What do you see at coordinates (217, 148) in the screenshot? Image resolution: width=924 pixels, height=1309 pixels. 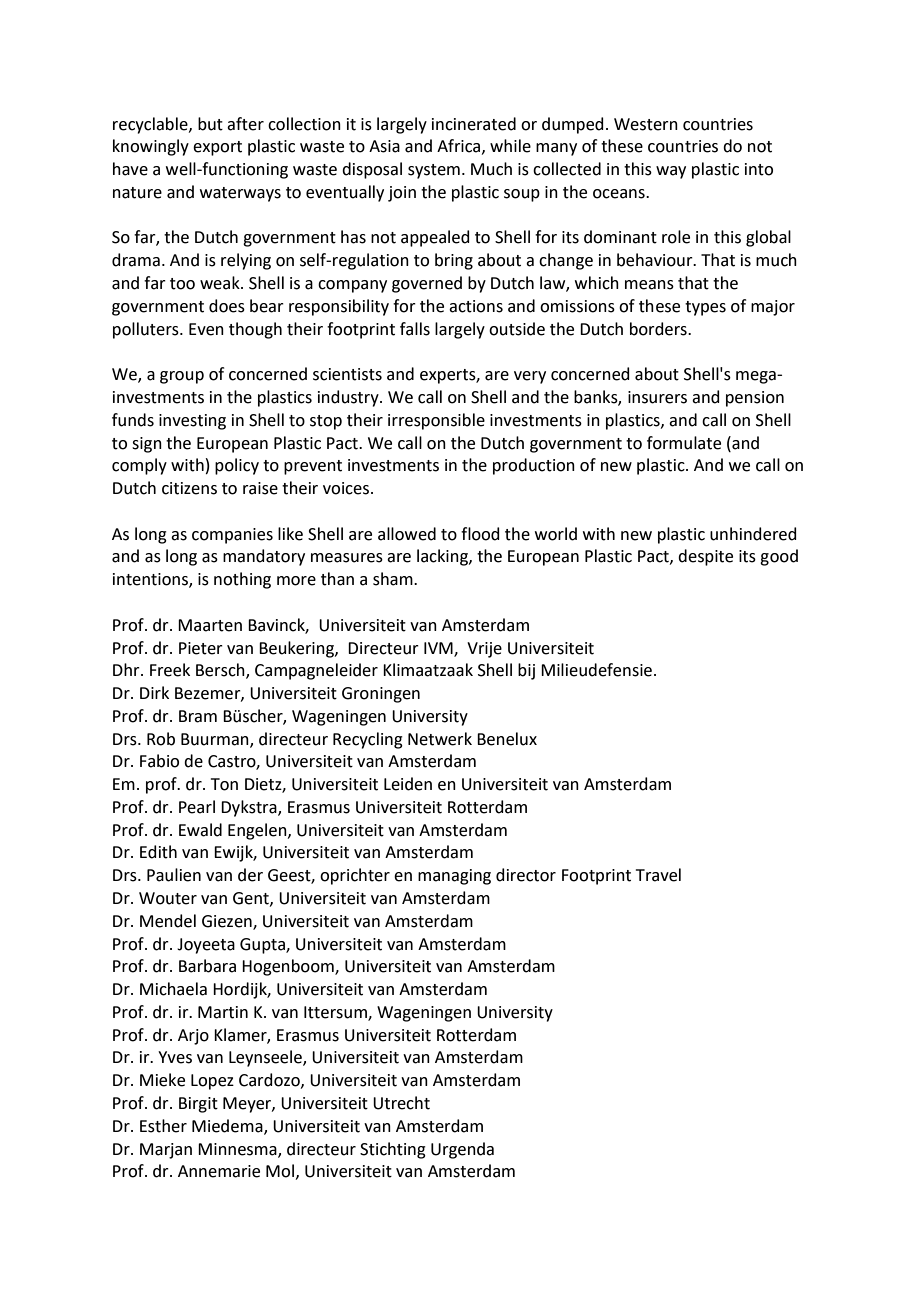 I see `export` at bounding box center [217, 148].
